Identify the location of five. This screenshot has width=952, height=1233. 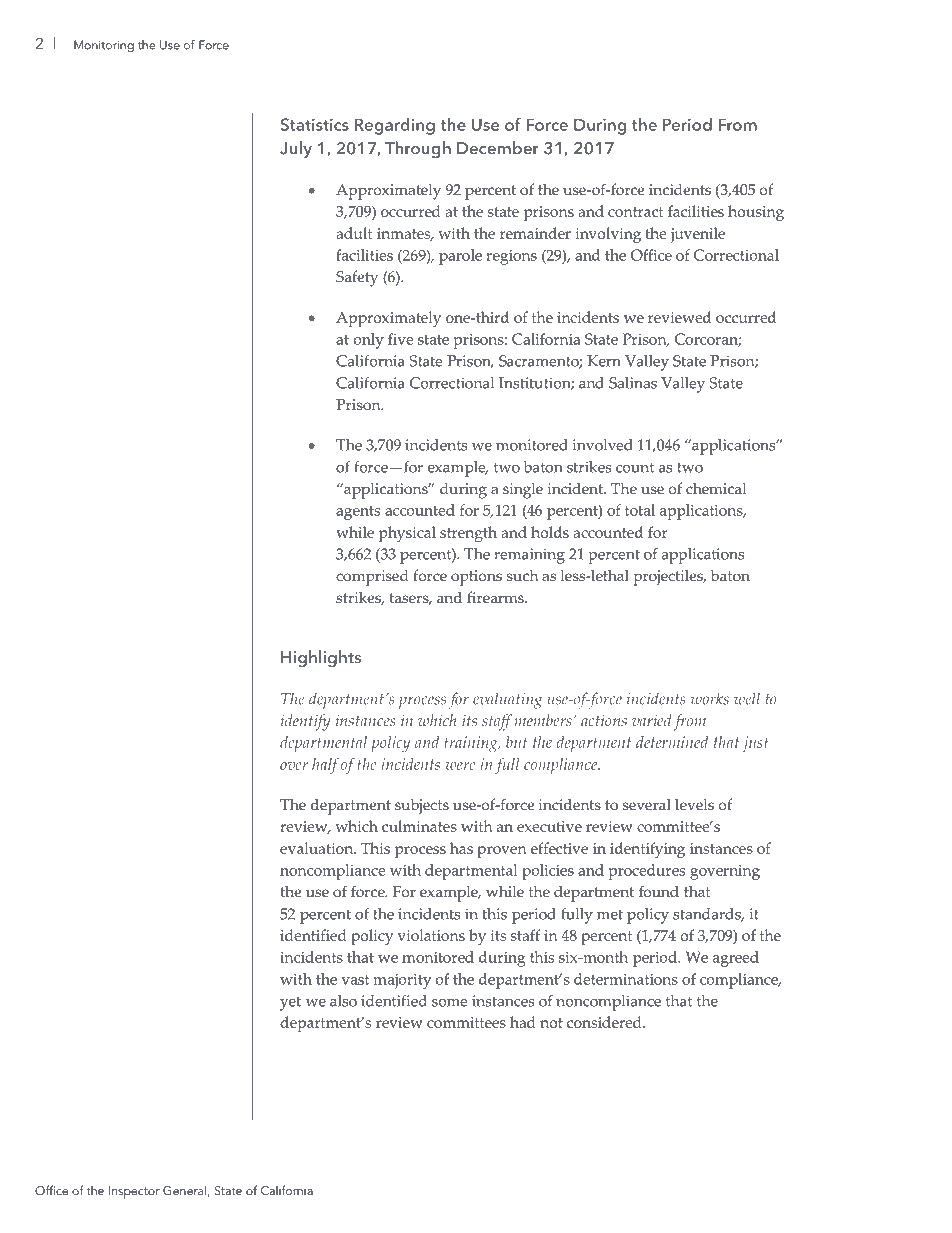
(400, 339).
